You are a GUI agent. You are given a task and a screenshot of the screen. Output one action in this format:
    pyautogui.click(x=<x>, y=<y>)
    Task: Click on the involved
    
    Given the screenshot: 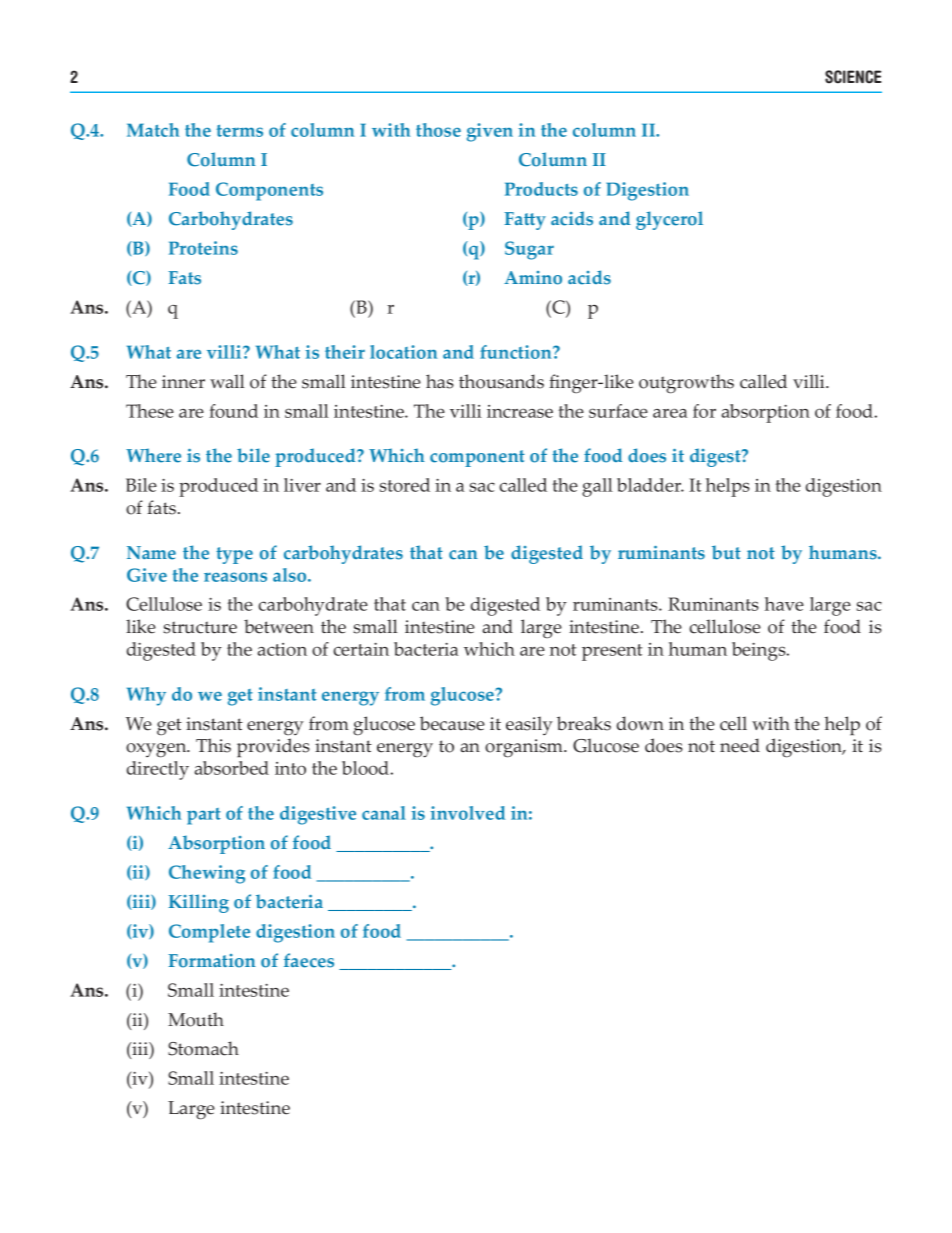 What is the action you would take?
    pyautogui.click(x=468, y=813)
